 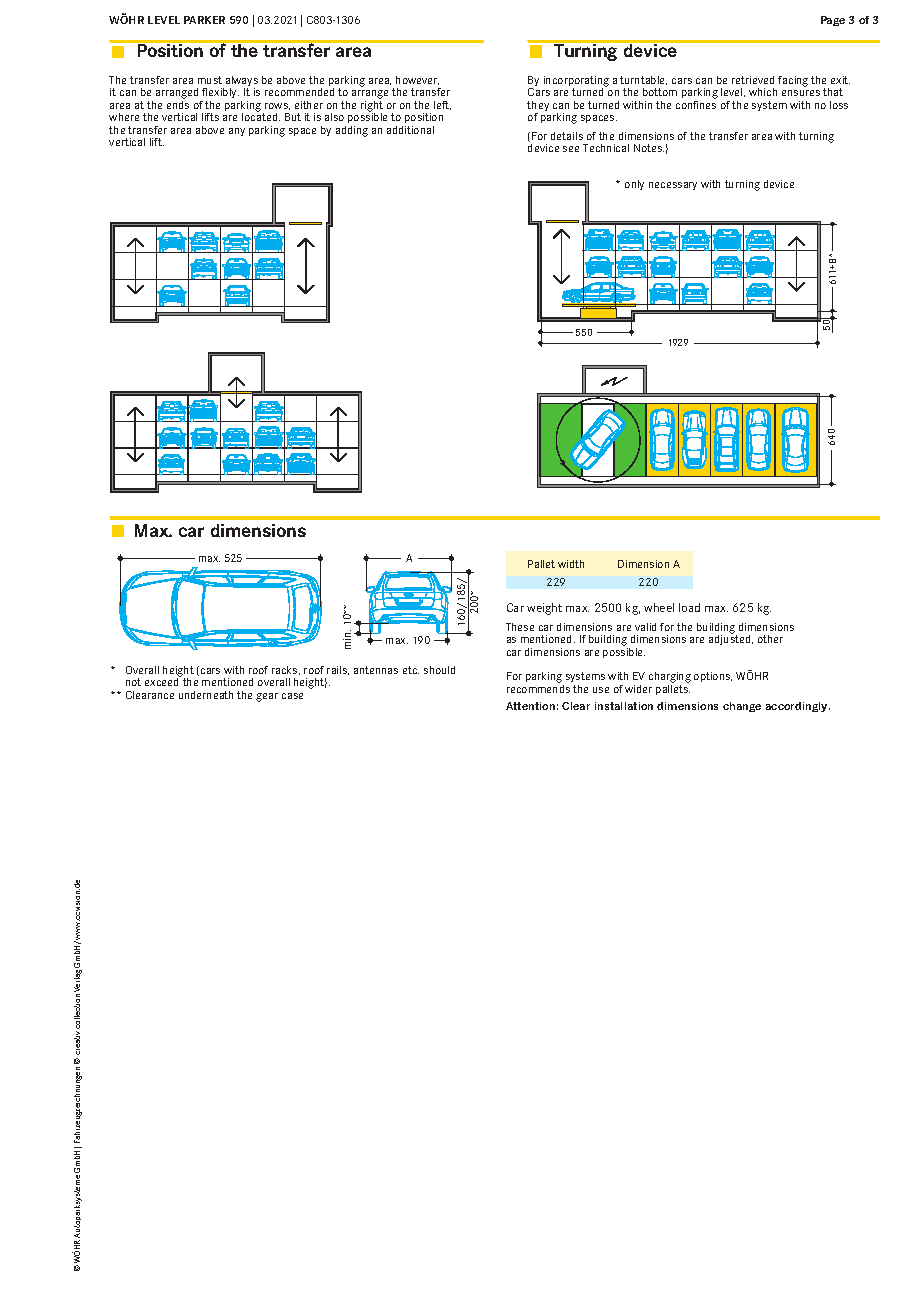 I want to click on PARKER, so click(x=204, y=20).
